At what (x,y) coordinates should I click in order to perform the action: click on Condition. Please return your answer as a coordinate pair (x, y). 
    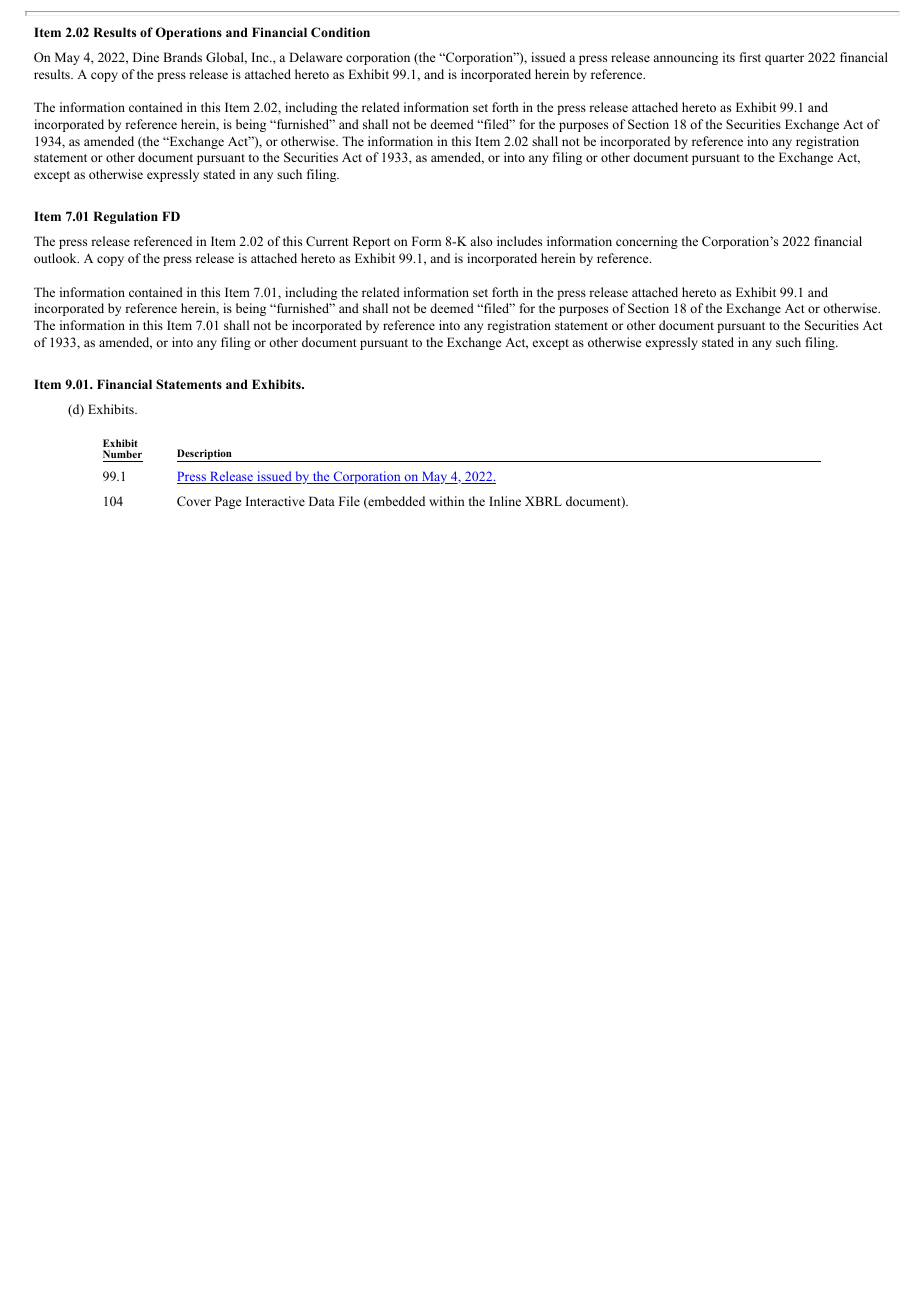
    Looking at the image, I should click on (340, 32).
